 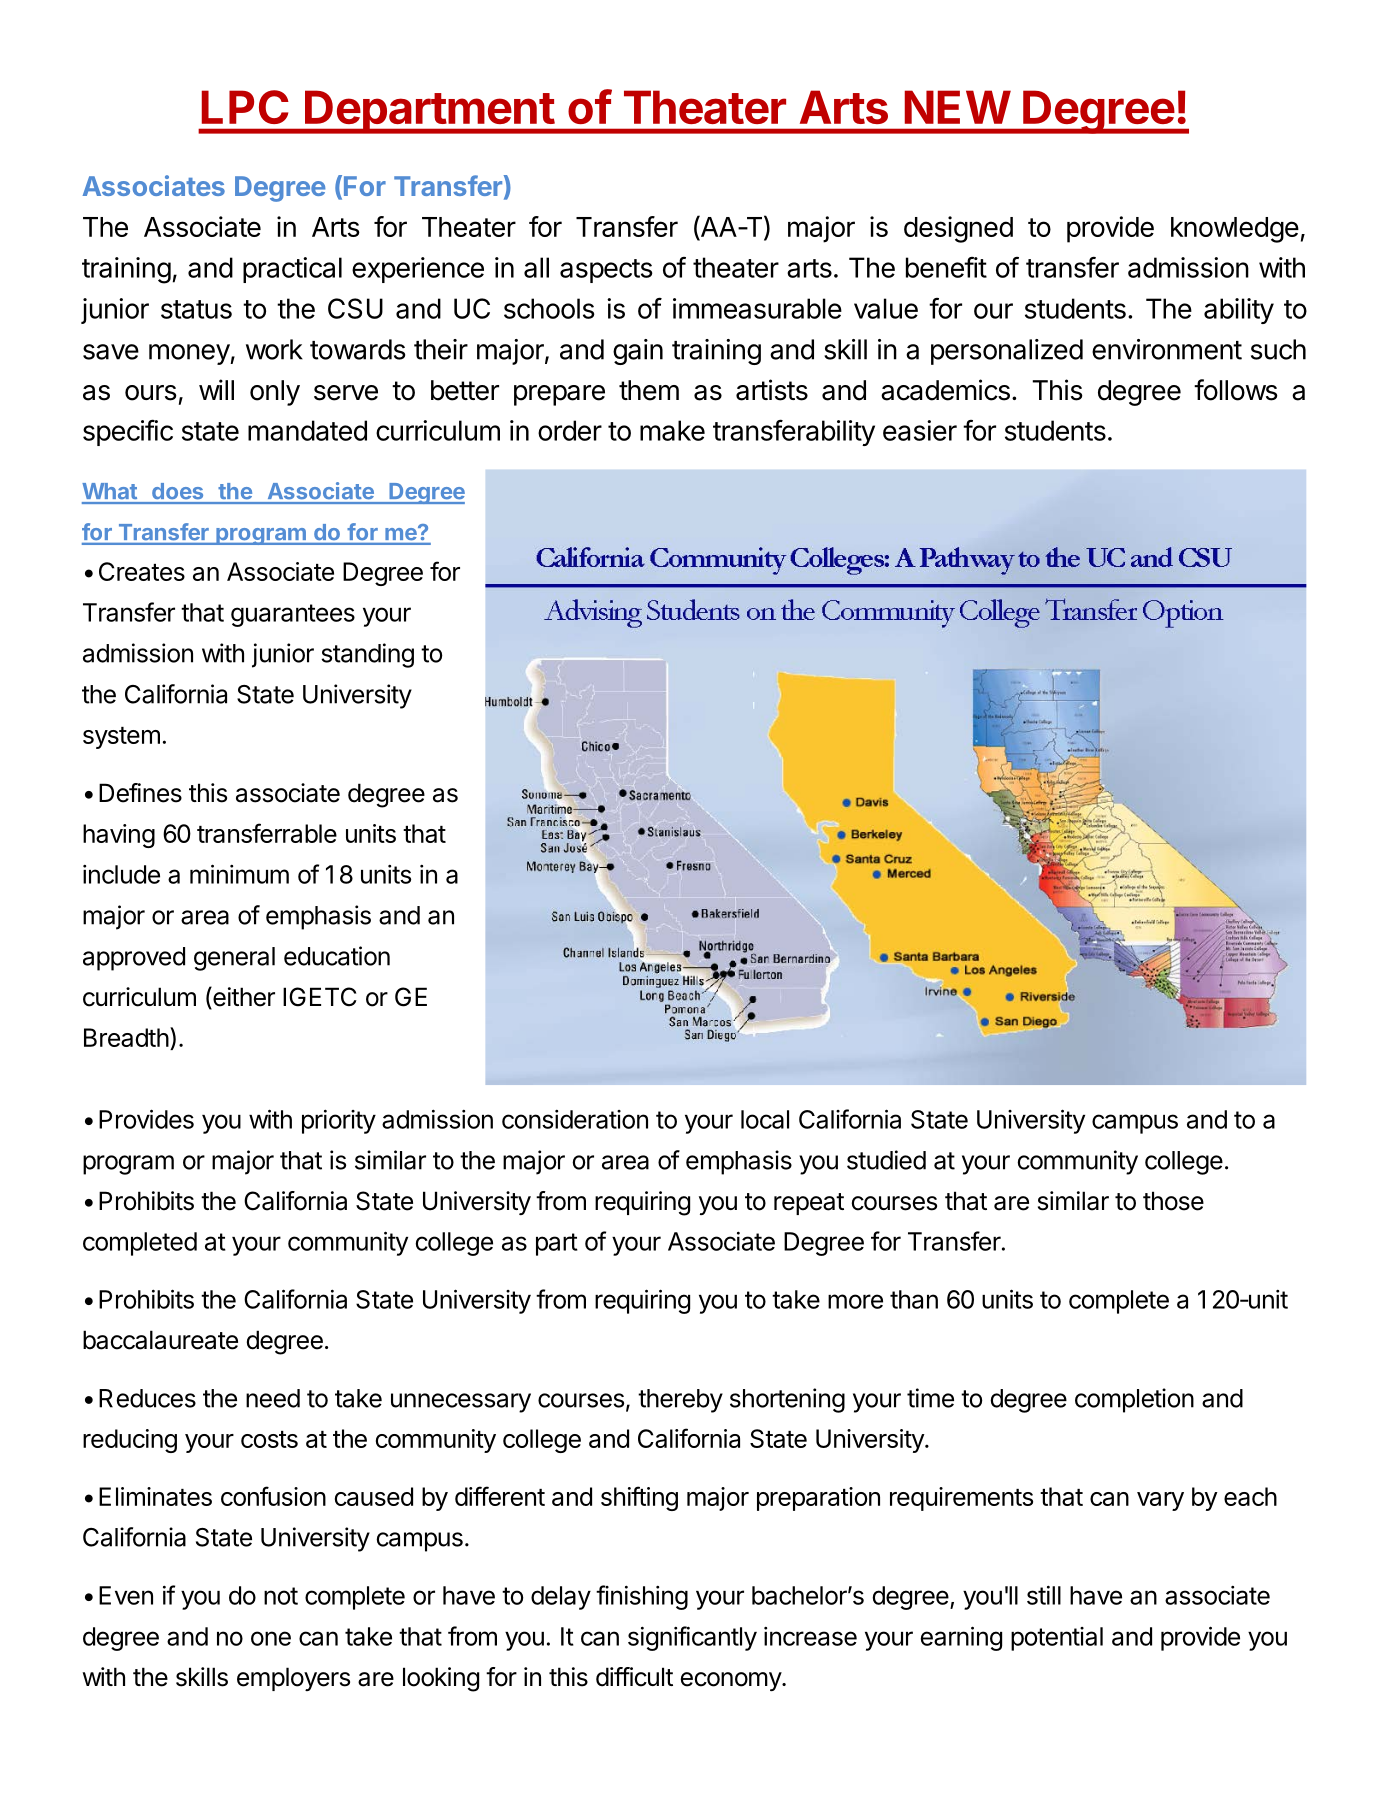 I want to click on local, so click(x=765, y=1119).
